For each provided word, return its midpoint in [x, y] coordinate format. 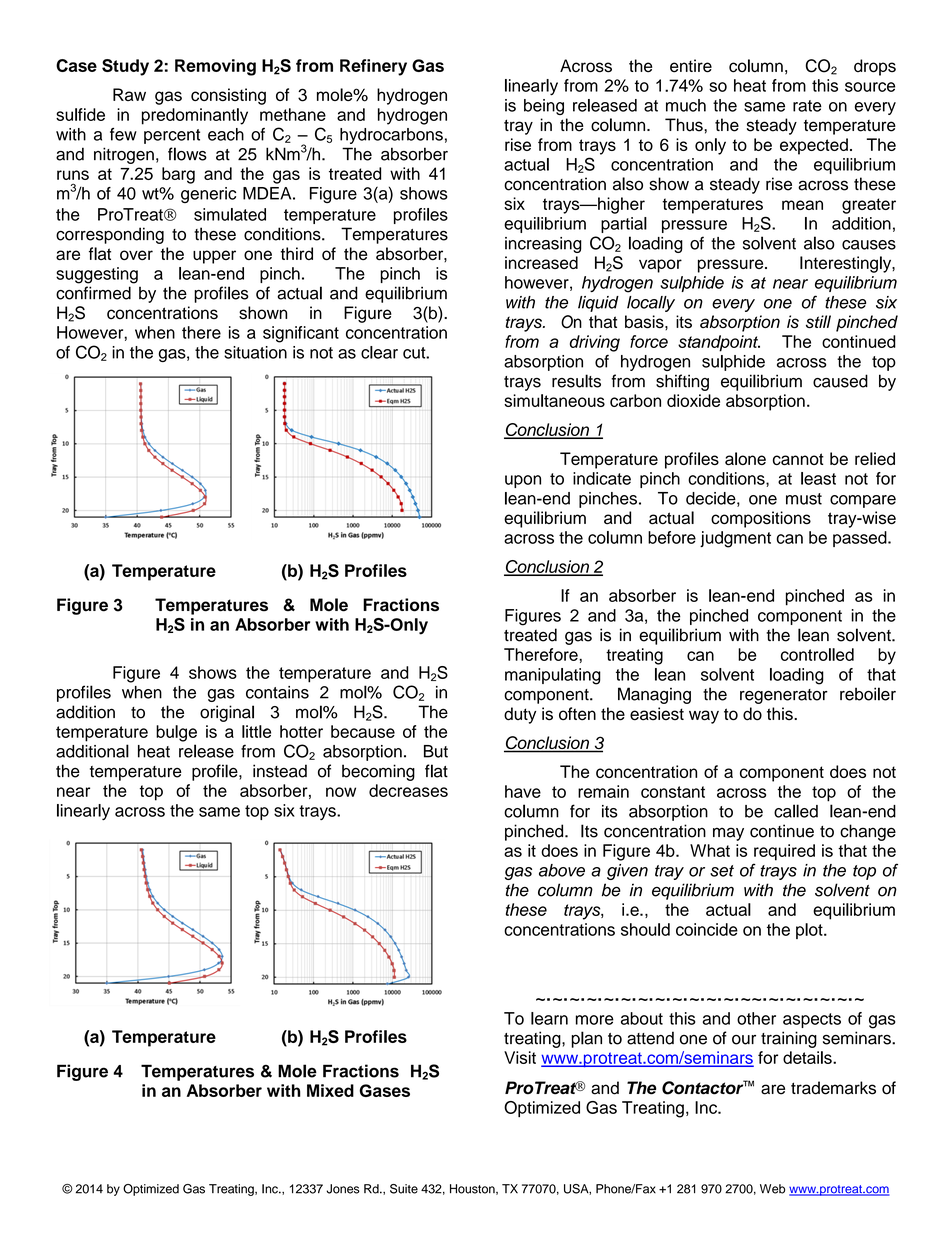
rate [807, 106]
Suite [404, 1189]
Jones [343, 1189]
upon [523, 481]
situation [255, 352]
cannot [798, 459]
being [544, 107]
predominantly [195, 116]
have [523, 791]
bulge [176, 733]
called [796, 811]
